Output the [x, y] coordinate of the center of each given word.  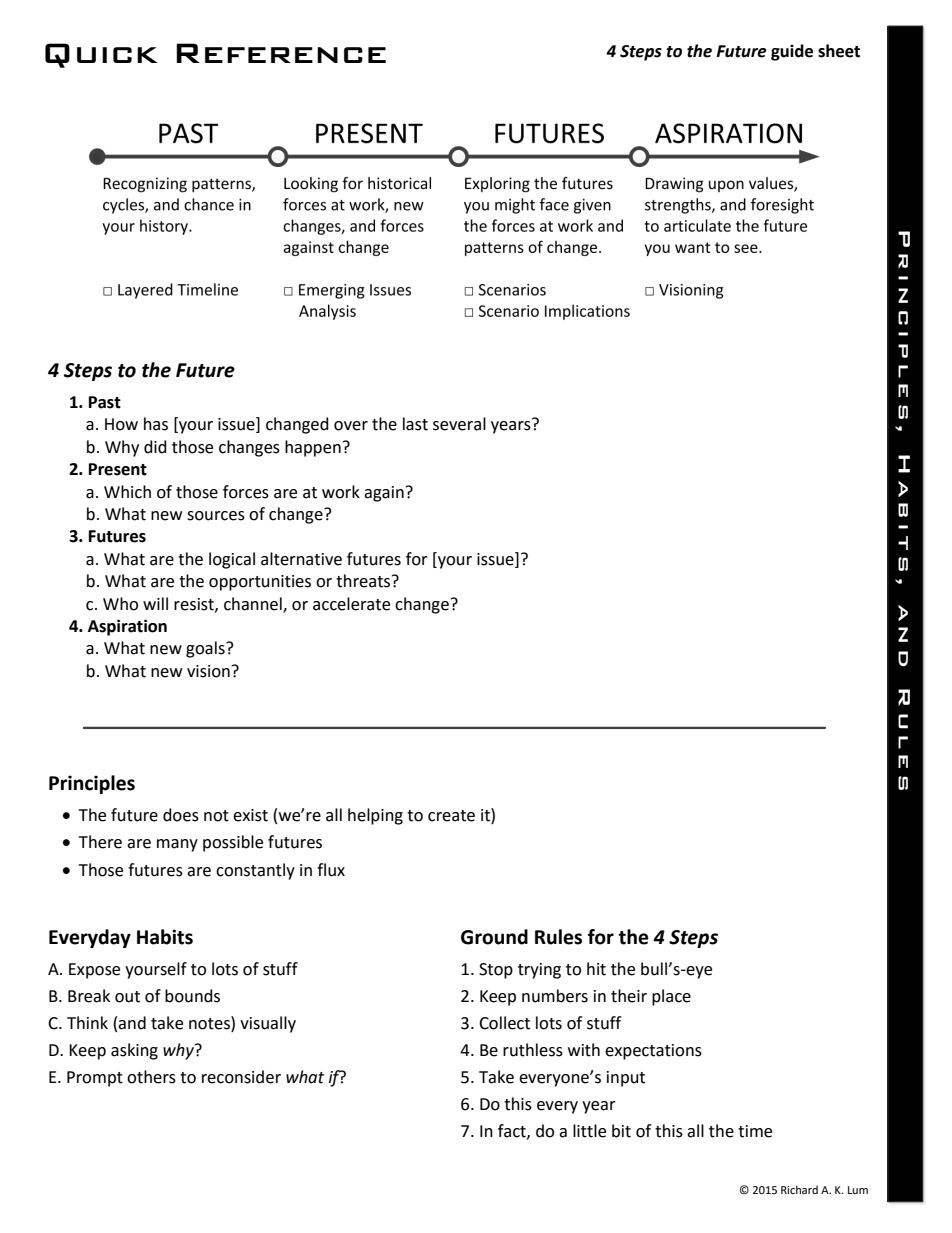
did [155, 447]
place [671, 997]
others [151, 1077]
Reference [281, 53]
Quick [101, 55]
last [415, 424]
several [459, 424]
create [451, 816]
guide [792, 52]
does [181, 815]
